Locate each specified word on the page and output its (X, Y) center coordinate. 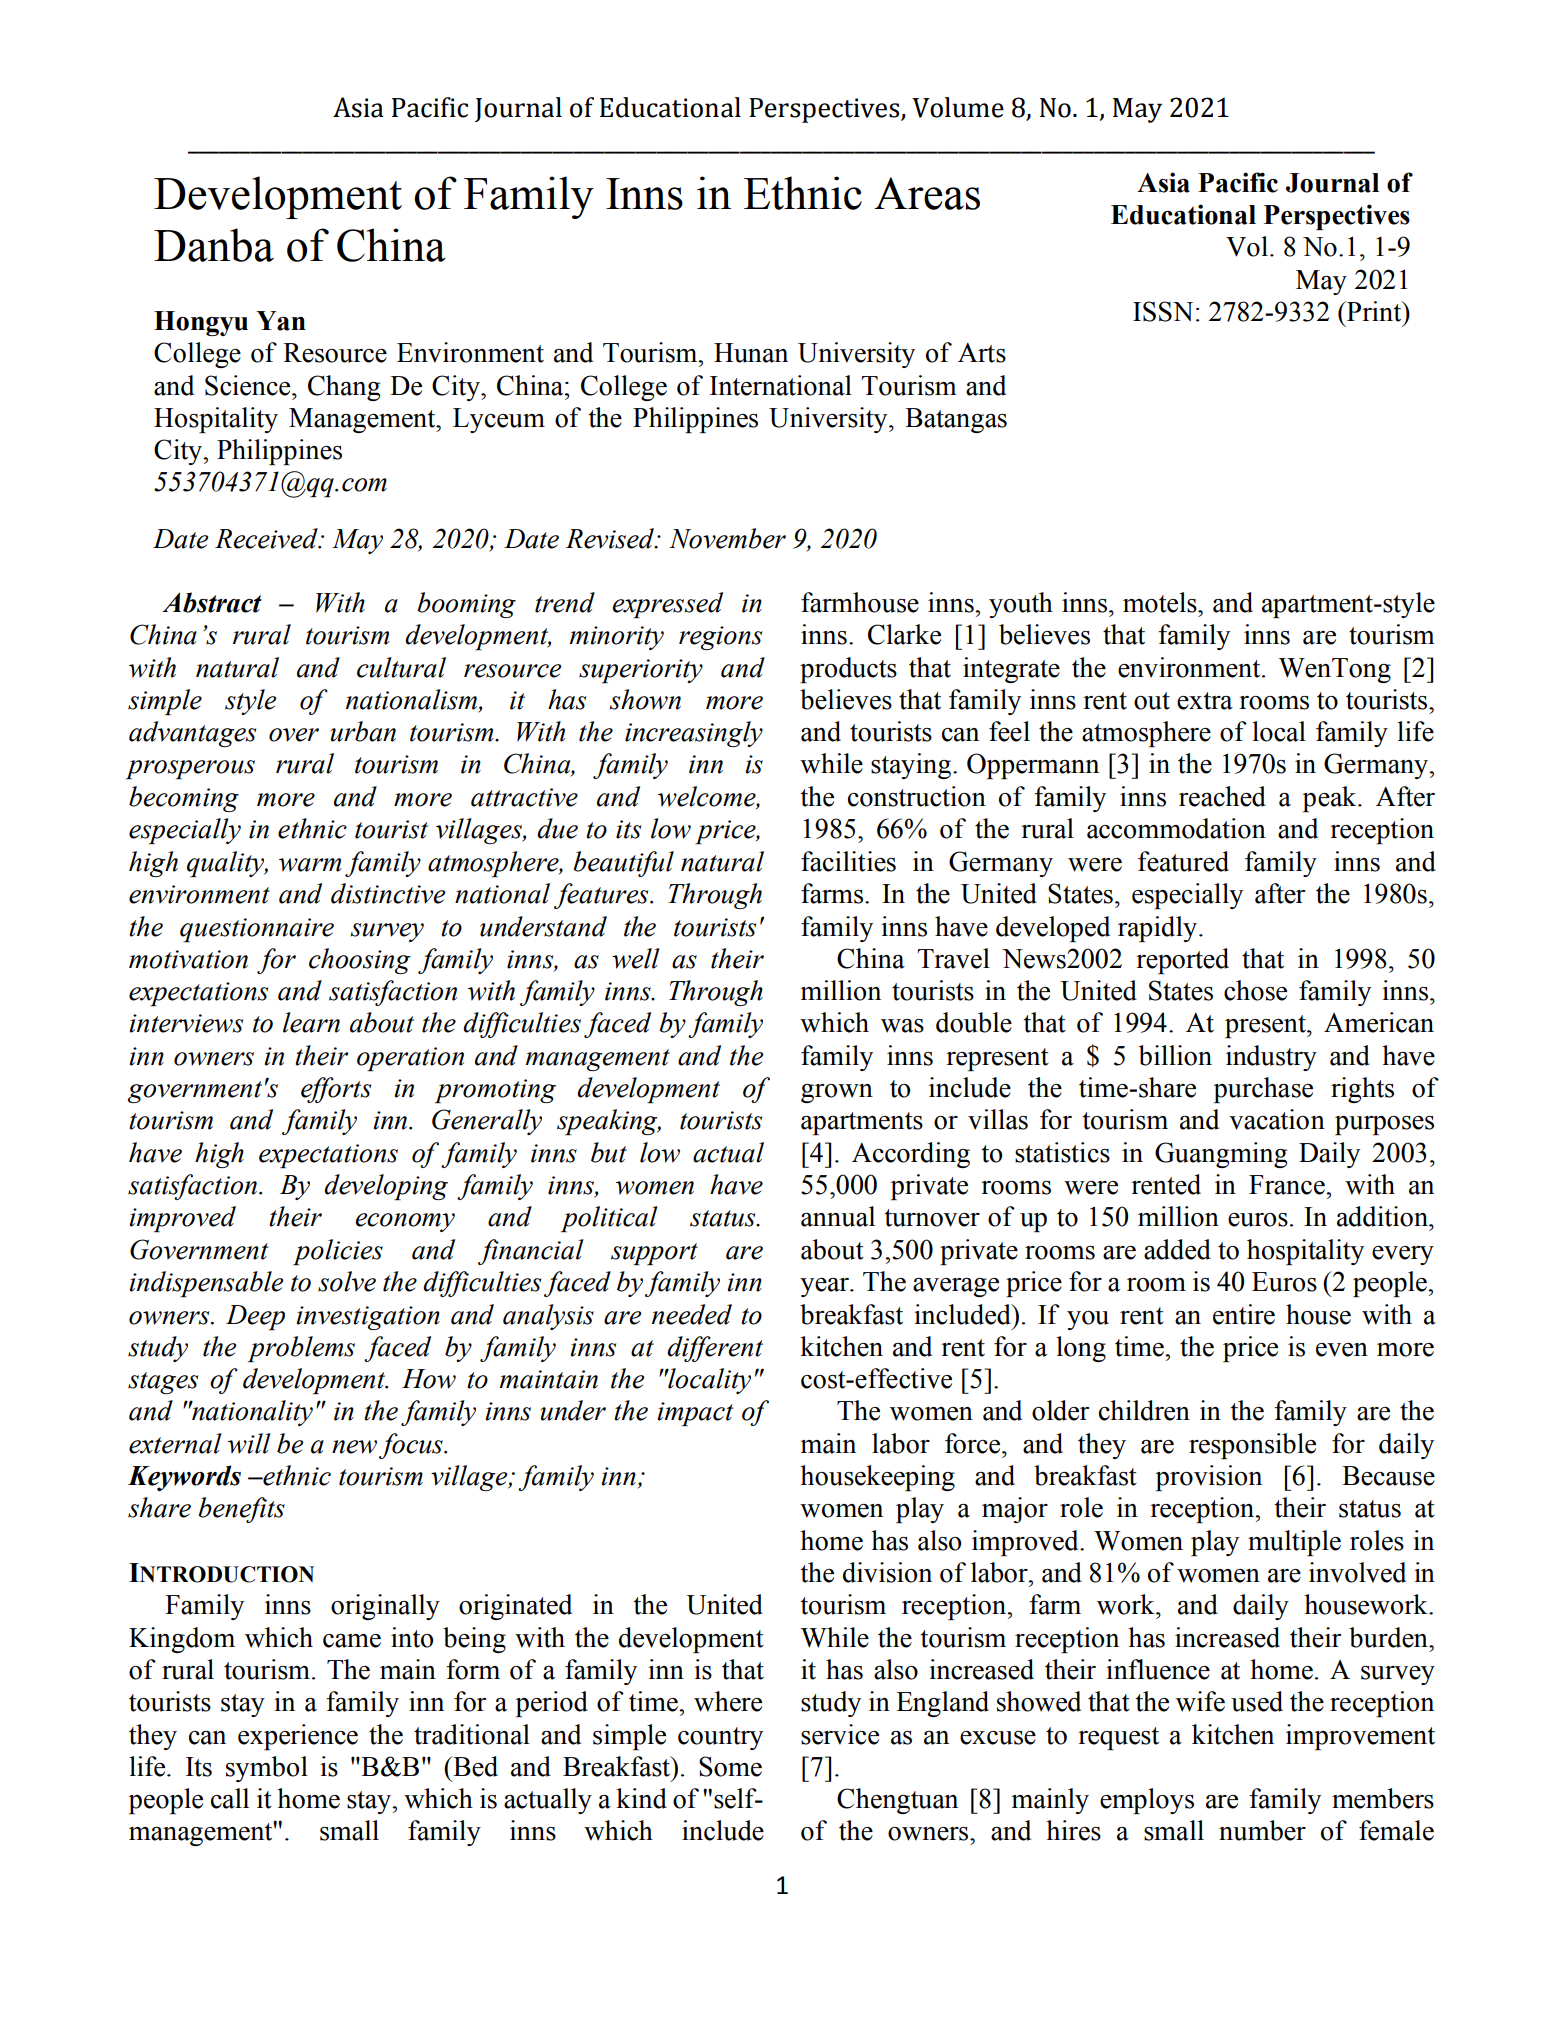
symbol (267, 1769)
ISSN (1163, 311)
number (1262, 1830)
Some (730, 1766)
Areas (927, 193)
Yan (281, 321)
